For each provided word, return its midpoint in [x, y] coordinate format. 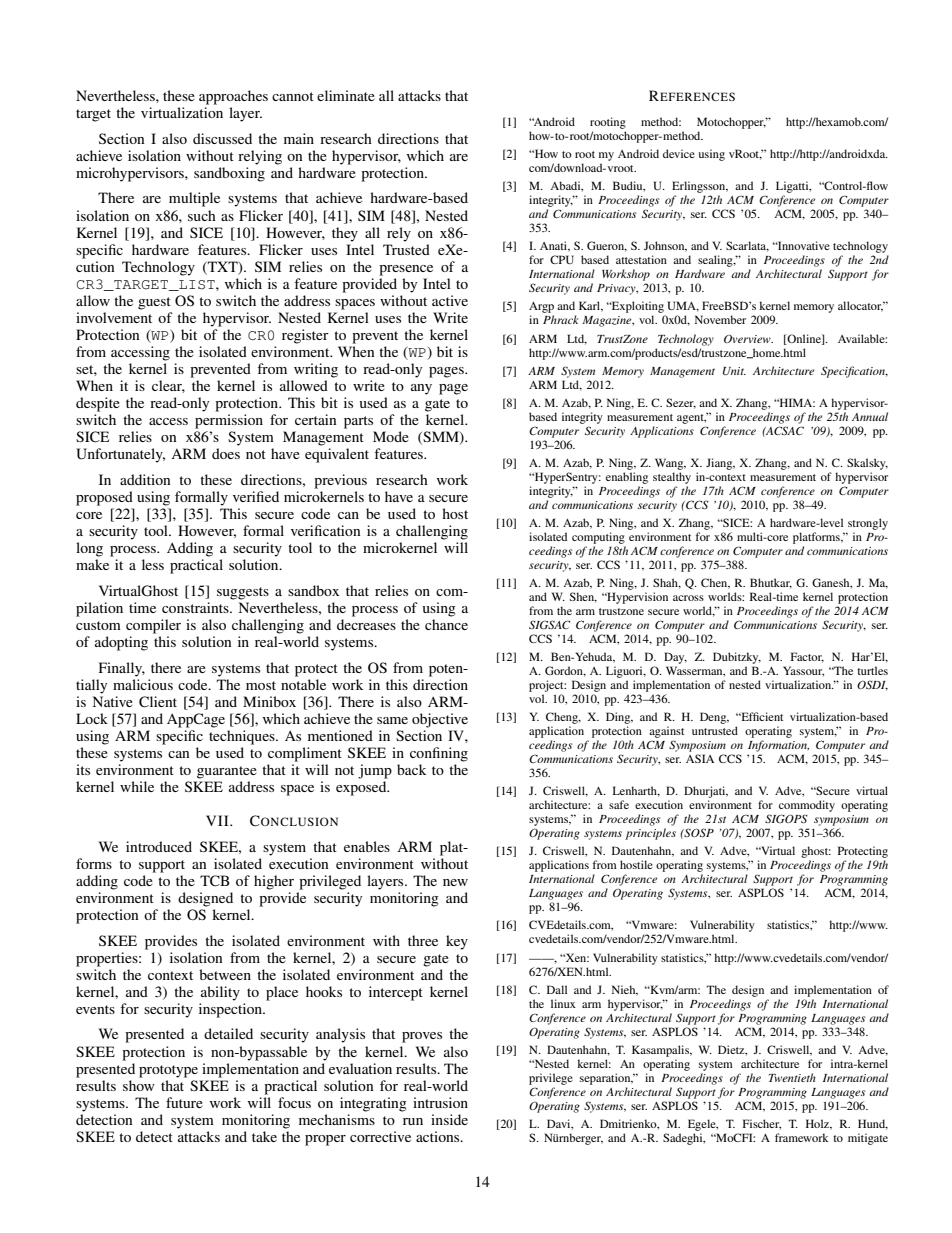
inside [449, 1119]
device [679, 153]
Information [778, 746]
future [184, 1102]
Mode [391, 436]
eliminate [346, 95]
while [137, 786]
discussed [222, 138]
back [412, 769]
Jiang [720, 464]
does [226, 453]
